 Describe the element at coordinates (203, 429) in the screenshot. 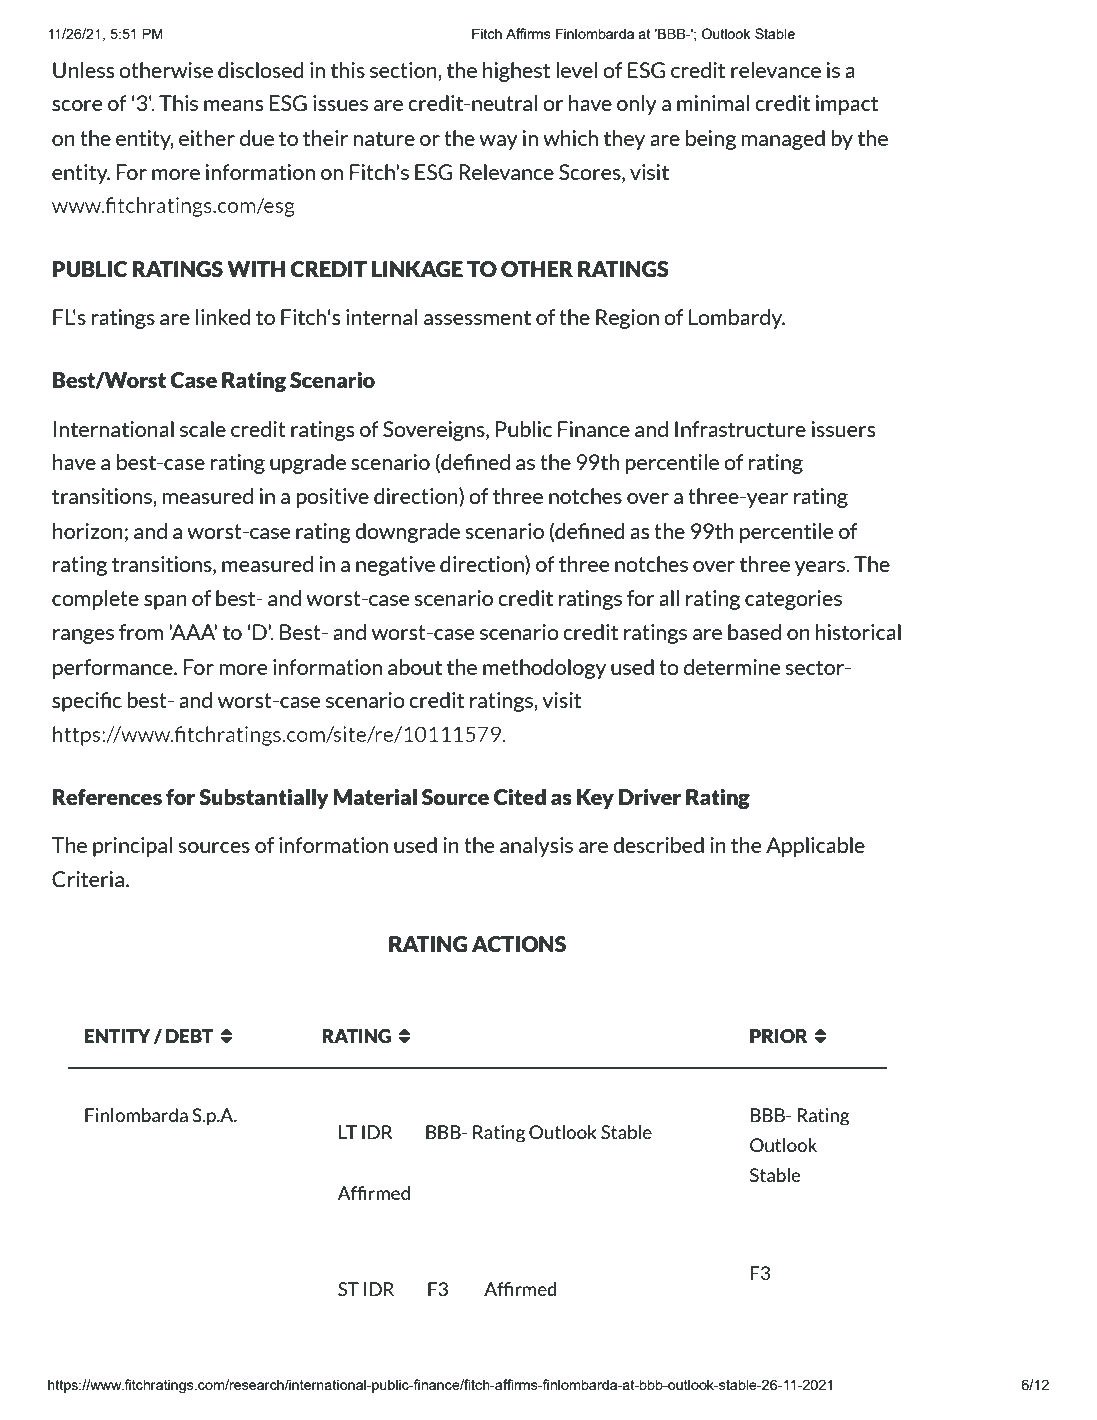

I see `scale` at that location.
